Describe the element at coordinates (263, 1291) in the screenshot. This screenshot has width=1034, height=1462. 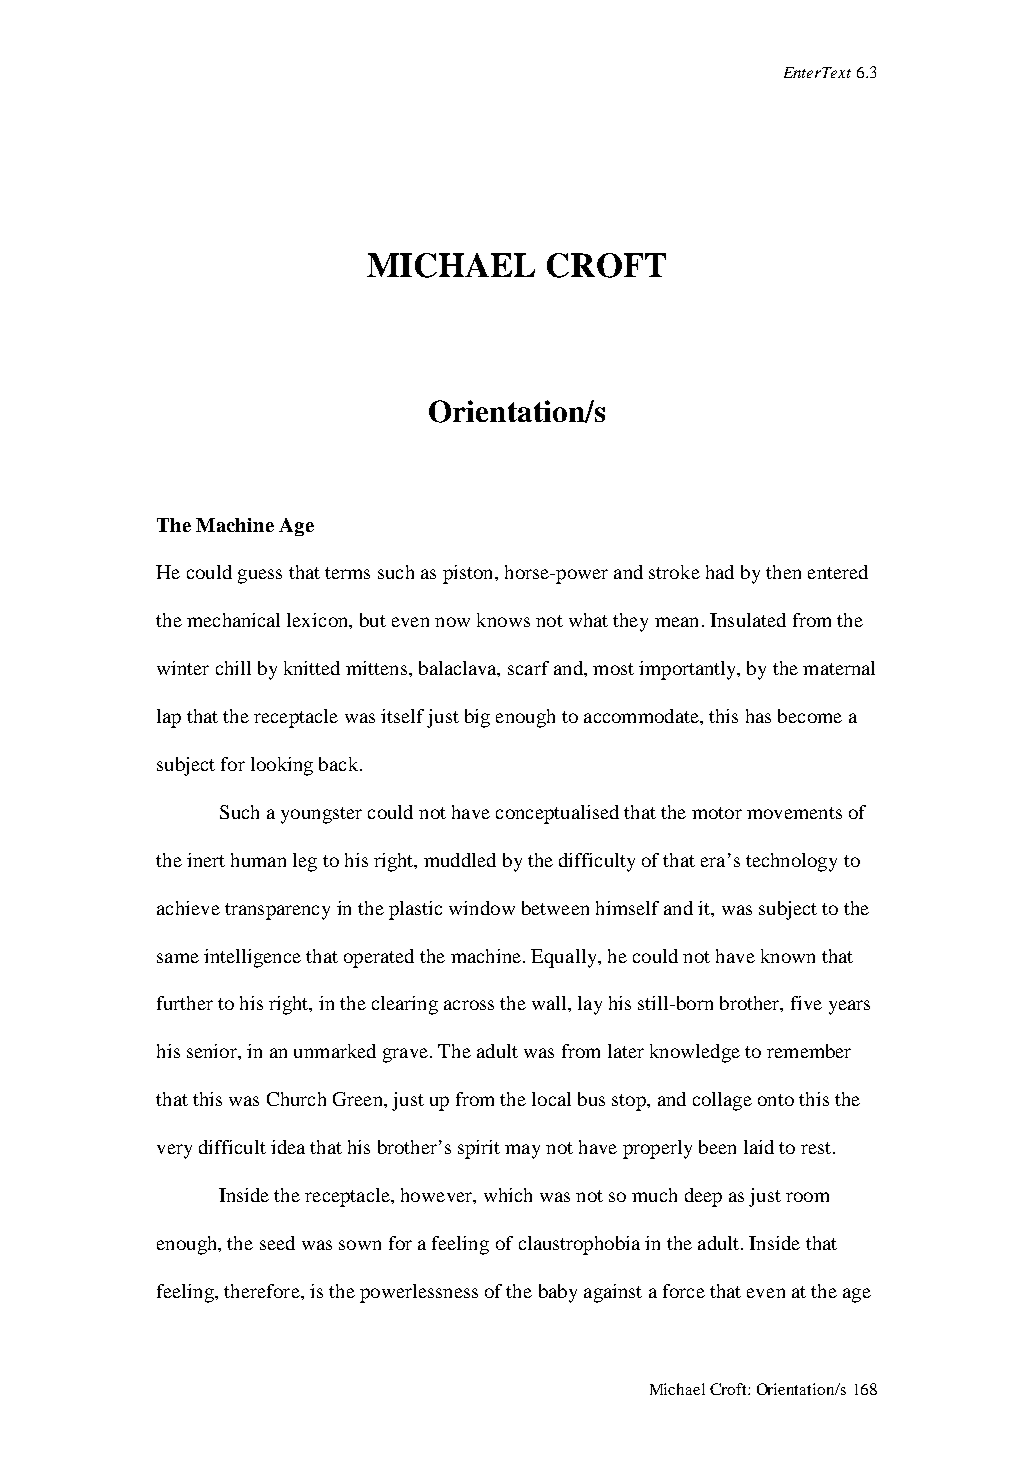
I see `therefore` at that location.
